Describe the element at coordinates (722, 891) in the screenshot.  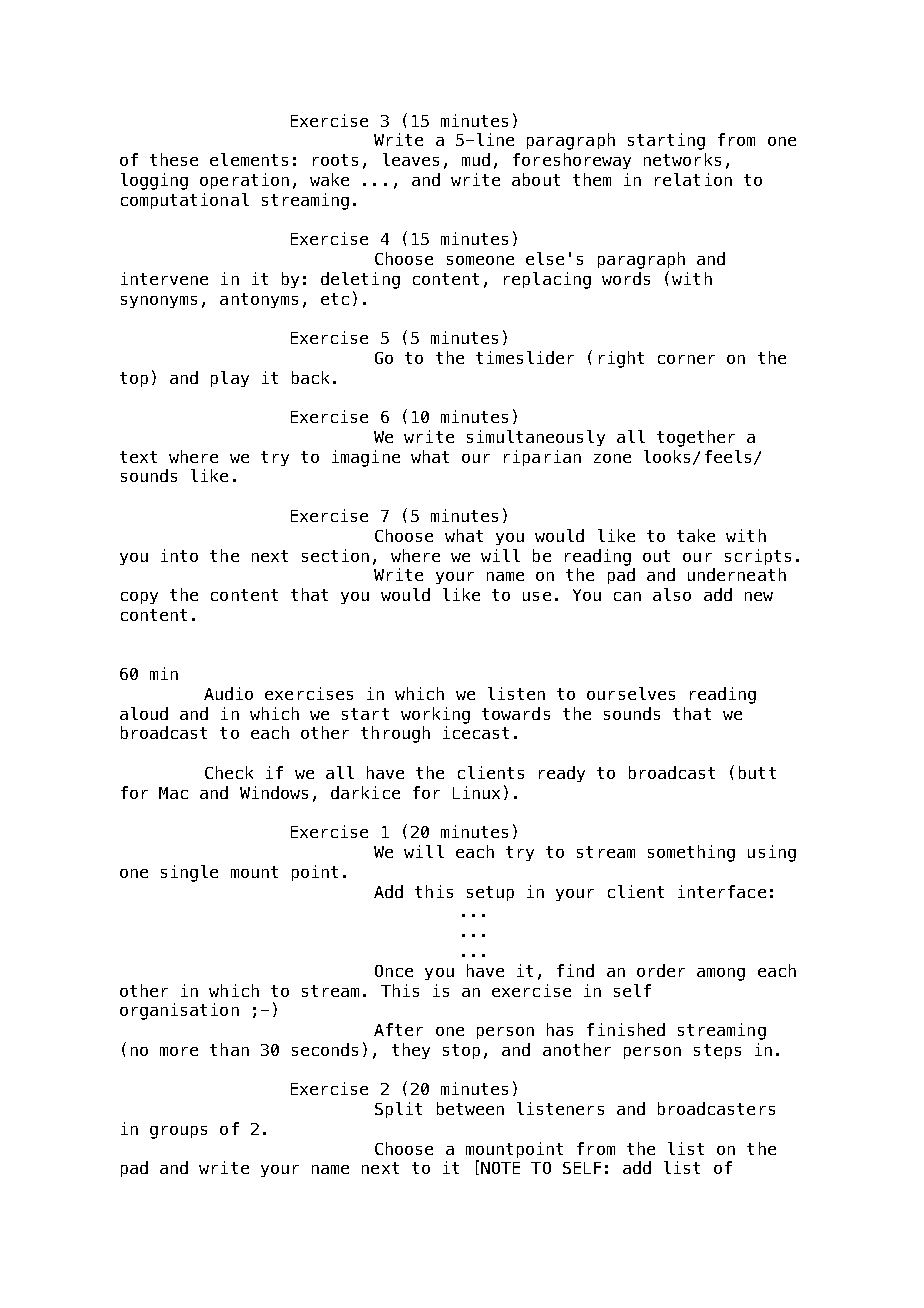
I see `interface` at that location.
